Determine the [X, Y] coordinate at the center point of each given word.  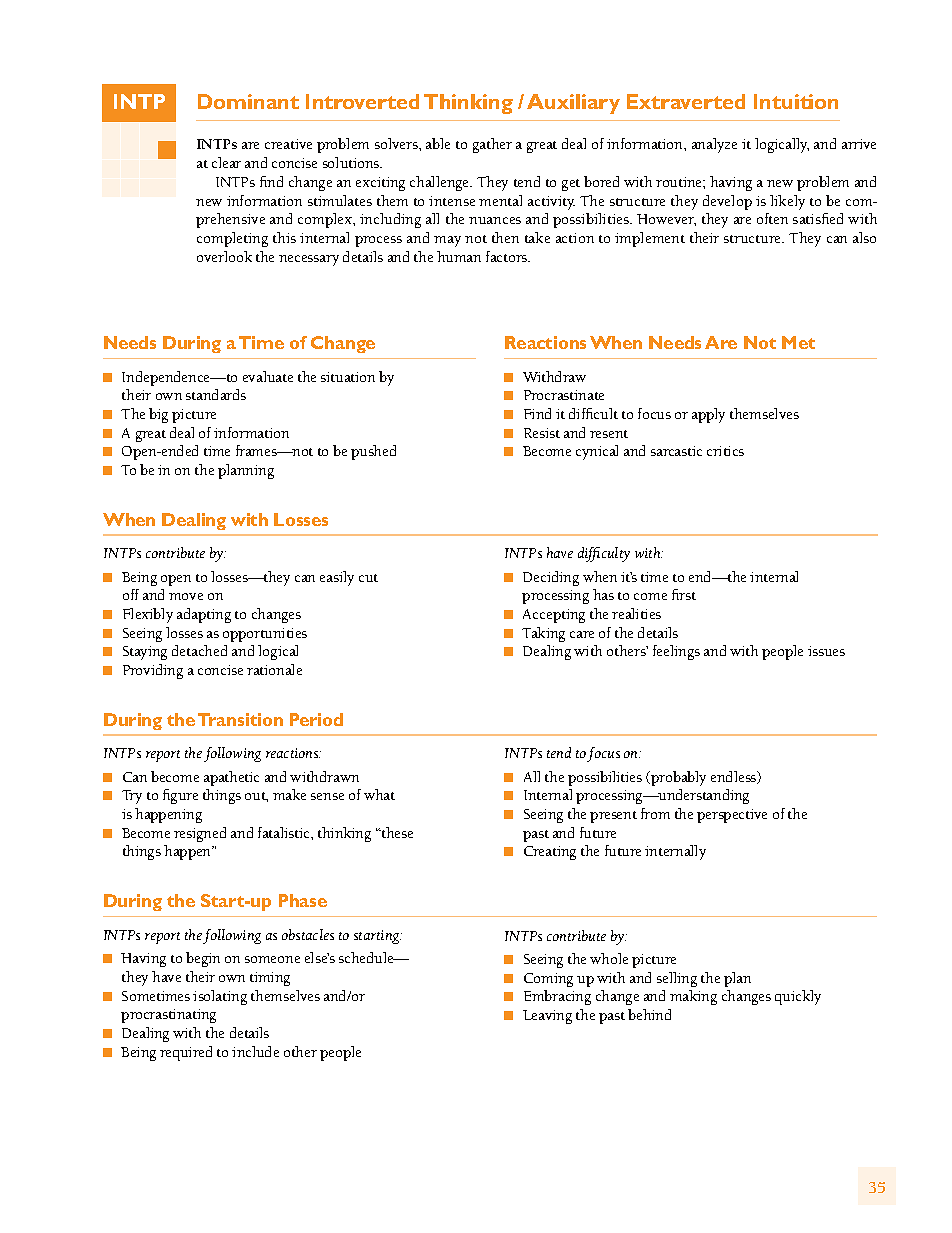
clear [226, 162]
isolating [220, 997]
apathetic [231, 778]
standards [216, 394]
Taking [543, 634]
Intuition [796, 101]
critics [725, 451]
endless [734, 777]
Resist [542, 433]
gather [492, 145]
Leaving [547, 1017]
